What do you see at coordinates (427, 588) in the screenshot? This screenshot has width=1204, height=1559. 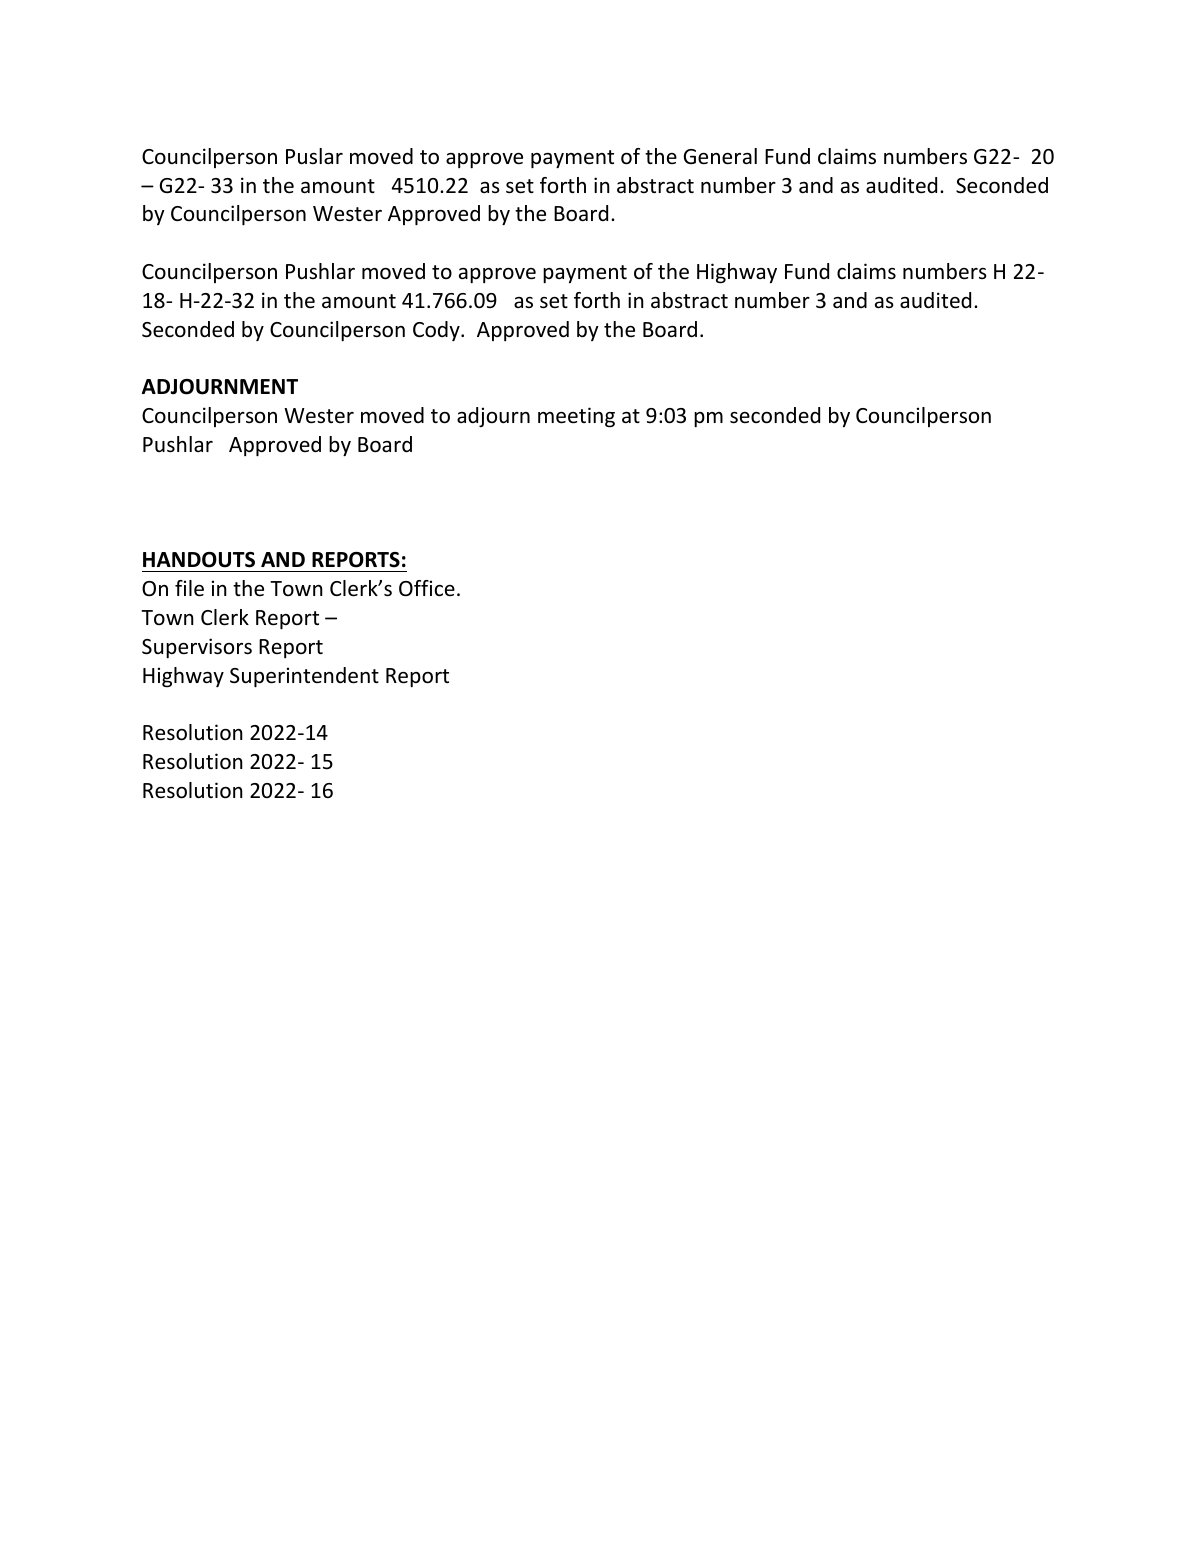 I see `Office` at bounding box center [427, 588].
